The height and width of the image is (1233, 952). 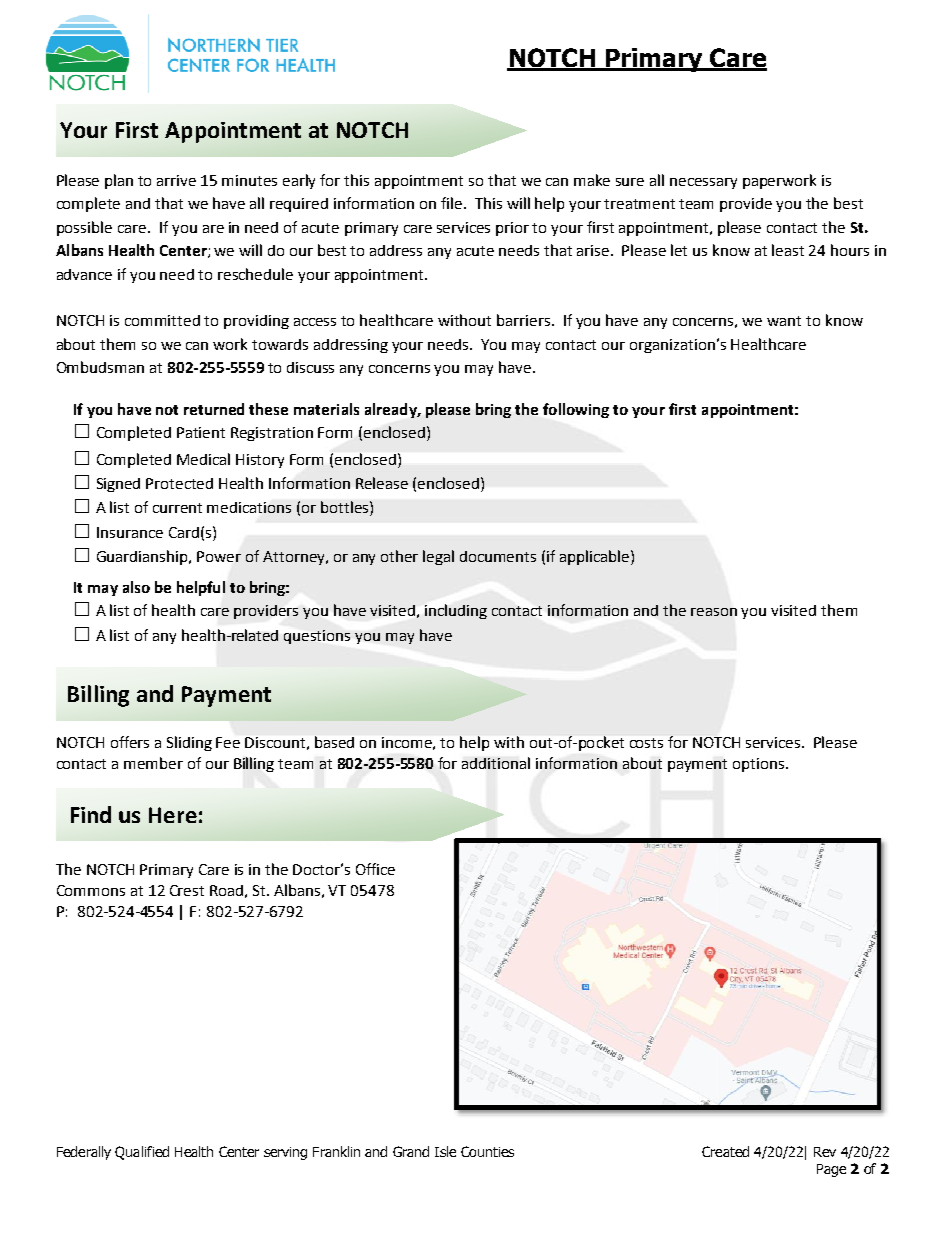 I want to click on reason, so click(x=714, y=612).
